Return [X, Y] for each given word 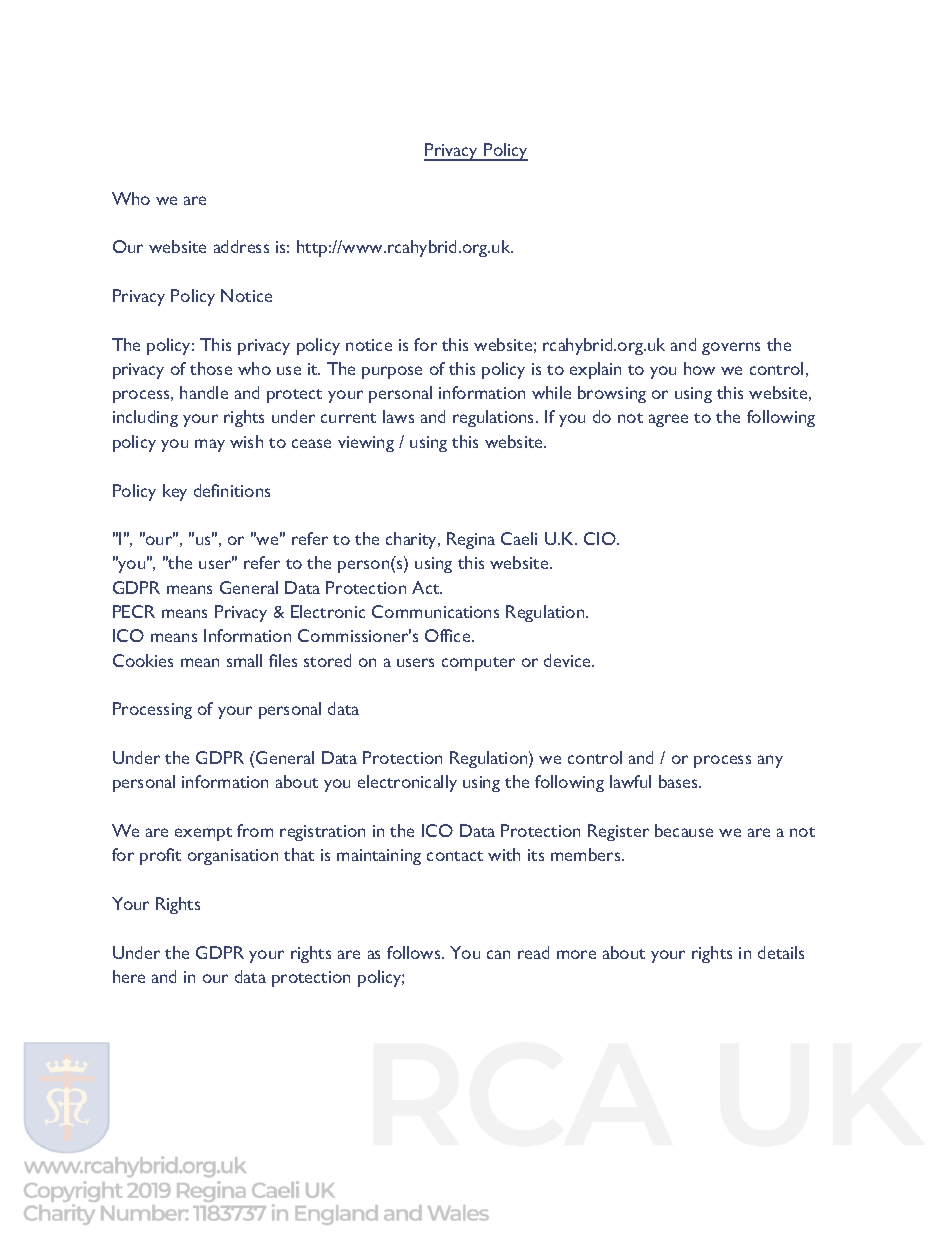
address [241, 246]
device [568, 660]
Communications [435, 611]
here [129, 976]
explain [595, 370]
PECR [134, 611]
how [699, 368]
